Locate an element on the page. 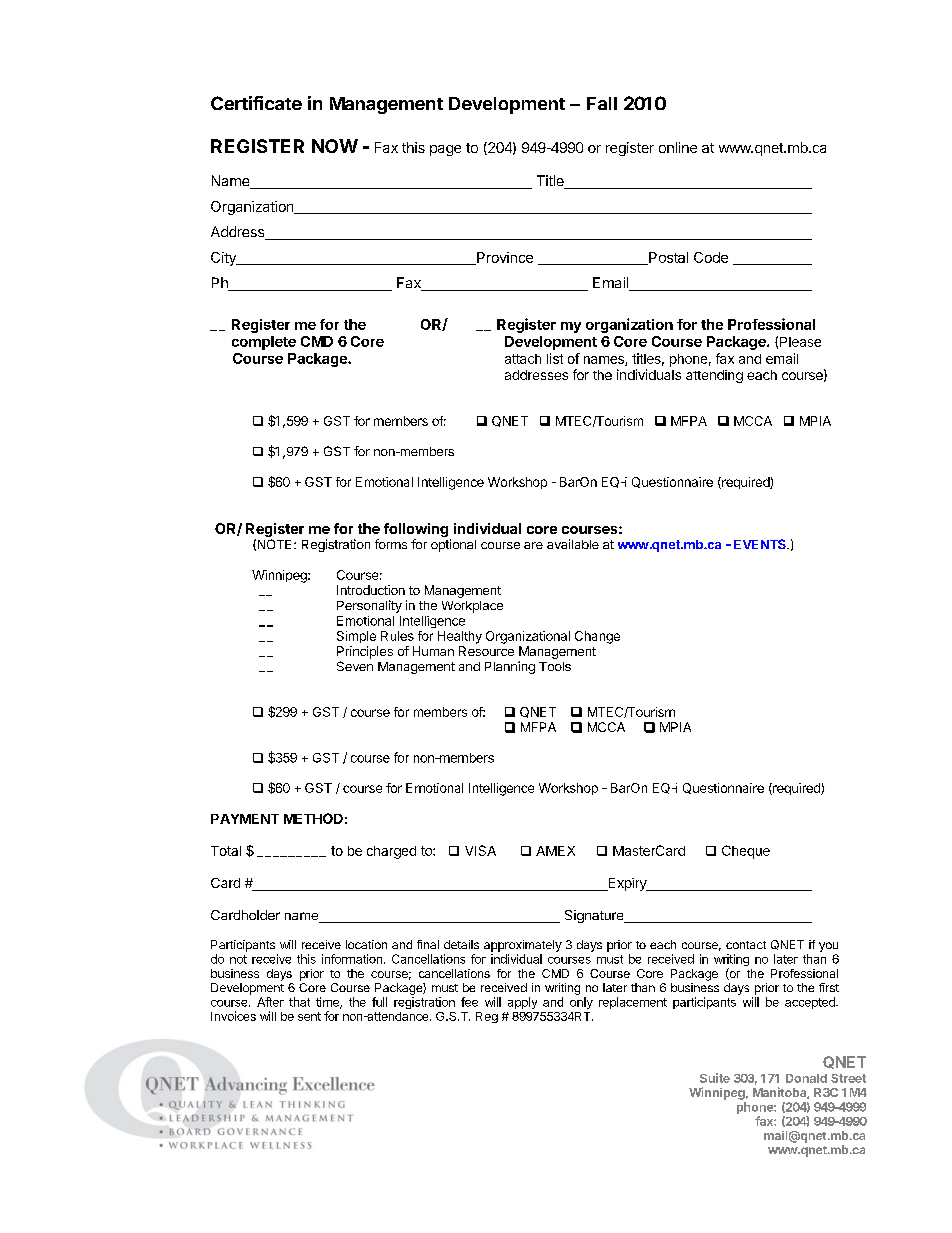 The width and height of the page is (952, 1233). Fall is located at coordinates (602, 103).
